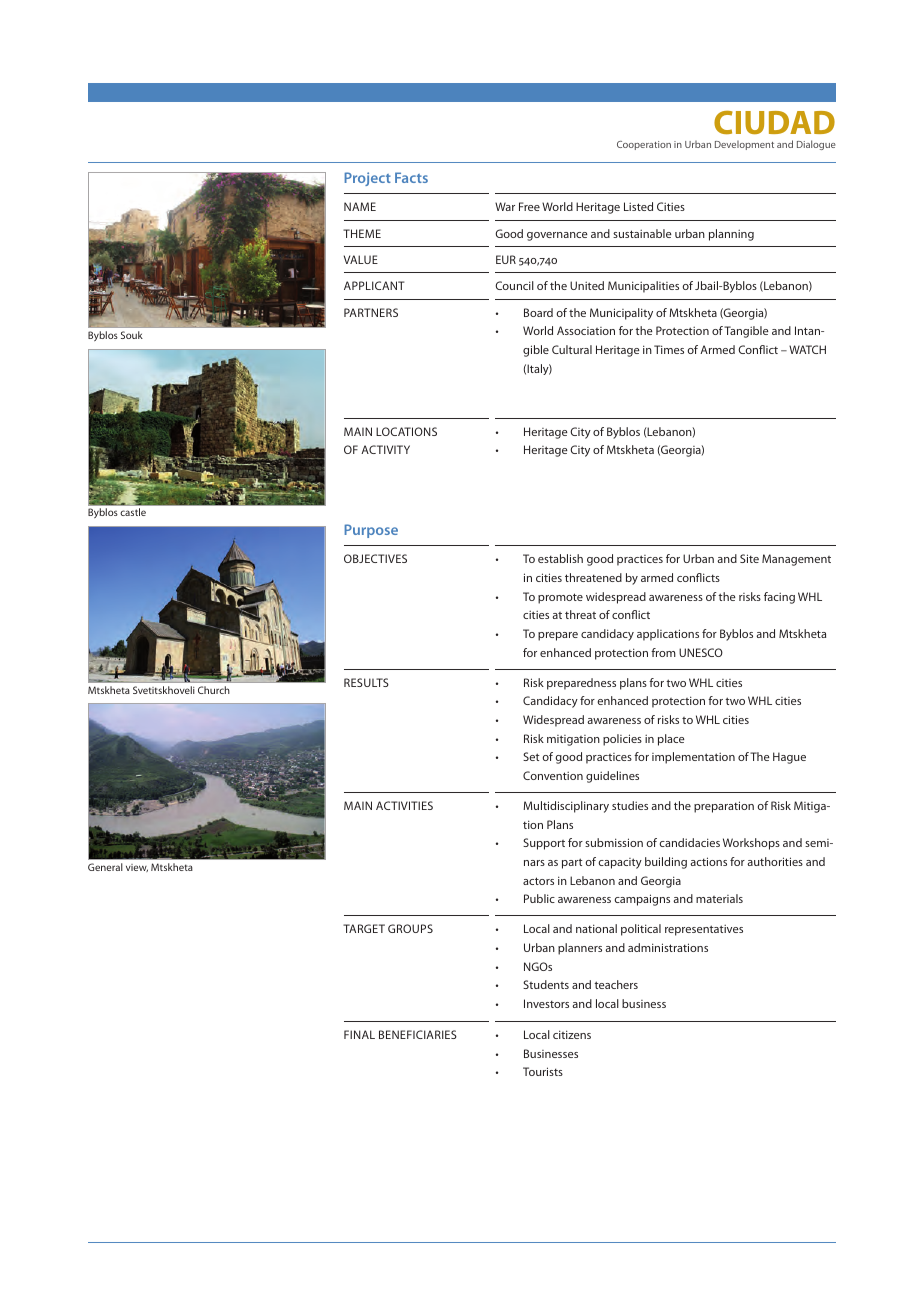 This document has height=1308, width=924. I want to click on FINAL, so click(359, 1034).
